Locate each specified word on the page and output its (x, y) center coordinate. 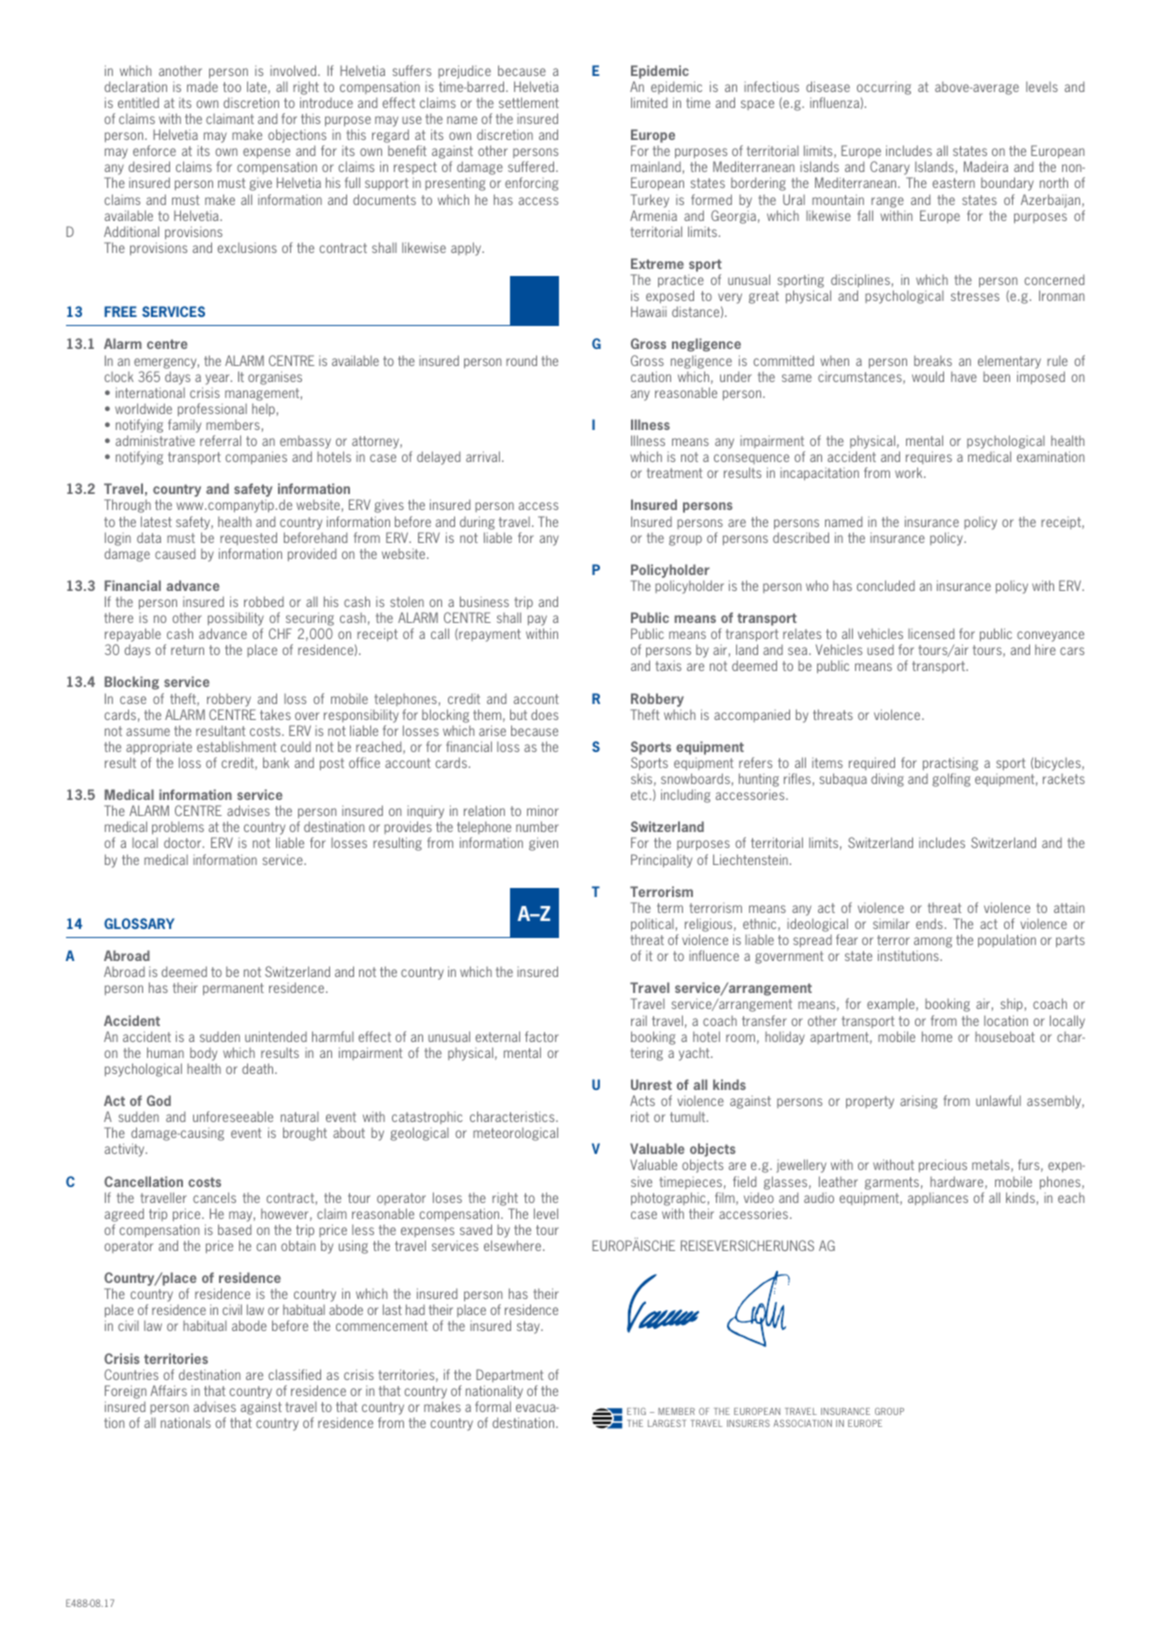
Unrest (651, 1084)
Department (510, 1375)
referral (220, 440)
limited (649, 102)
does (544, 714)
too (232, 87)
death (259, 1068)
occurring (884, 88)
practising (950, 765)
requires (929, 457)
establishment (237, 746)
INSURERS (748, 1423)
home (937, 1036)
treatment (675, 473)
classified (294, 1374)
